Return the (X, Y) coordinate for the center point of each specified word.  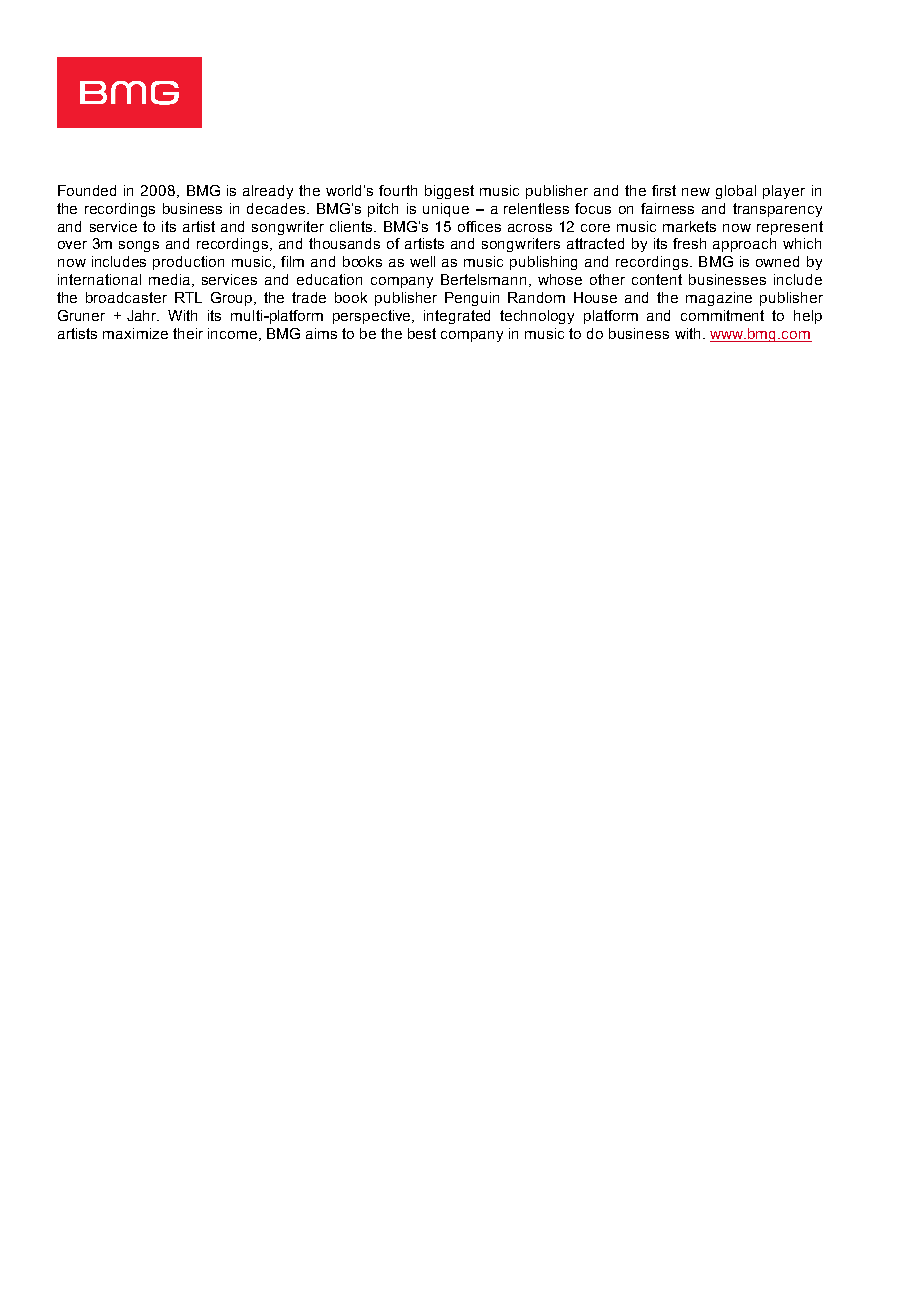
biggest (449, 192)
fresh (689, 243)
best (422, 333)
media (169, 279)
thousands (344, 243)
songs (139, 246)
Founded (87, 190)
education (329, 279)
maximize (135, 333)
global (736, 192)
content (657, 279)
